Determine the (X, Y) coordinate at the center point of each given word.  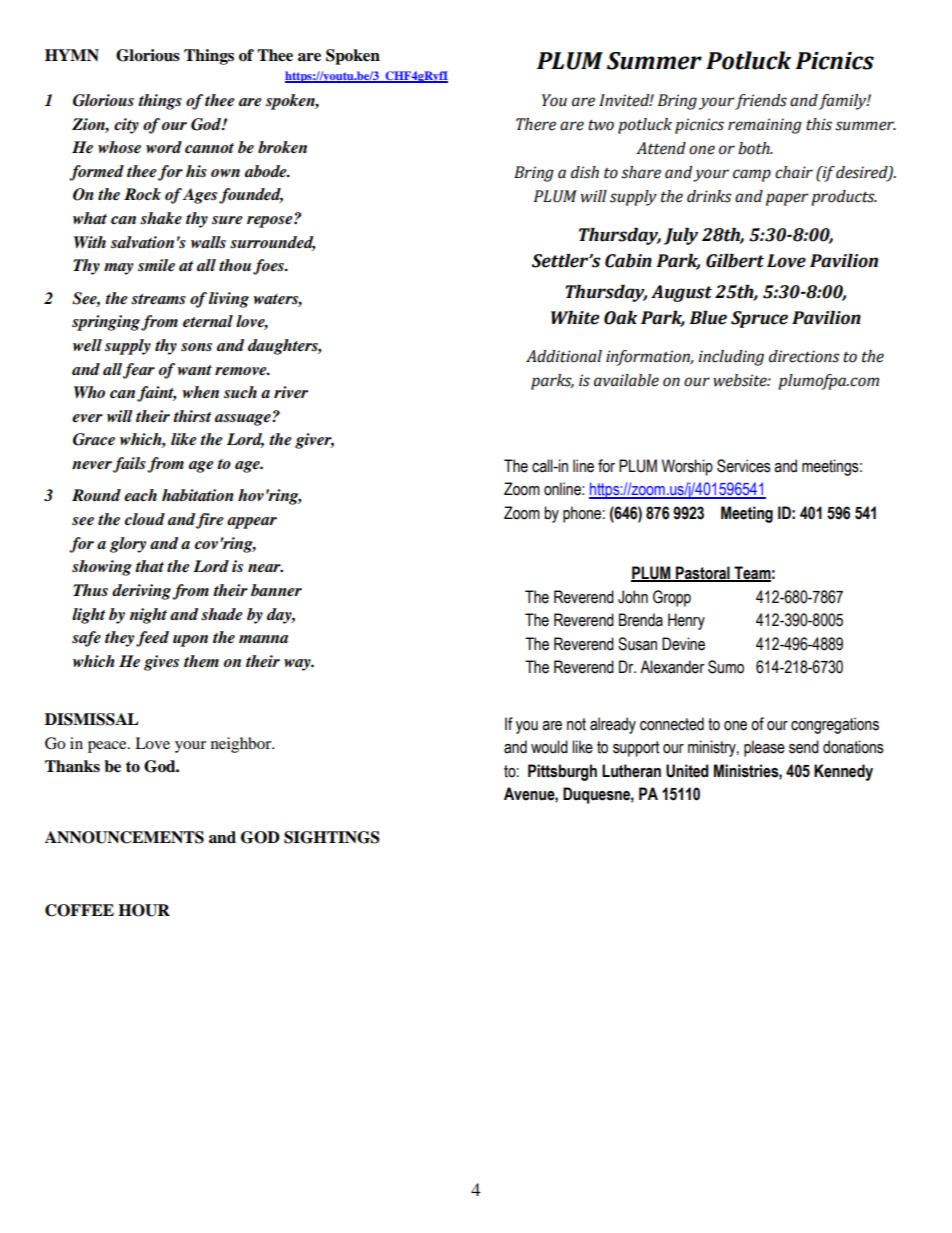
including (731, 358)
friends (761, 102)
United (687, 771)
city (126, 126)
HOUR (144, 910)
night (148, 616)
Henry (686, 621)
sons (196, 347)
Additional (564, 356)
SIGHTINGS (332, 837)
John (633, 597)
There (536, 124)
